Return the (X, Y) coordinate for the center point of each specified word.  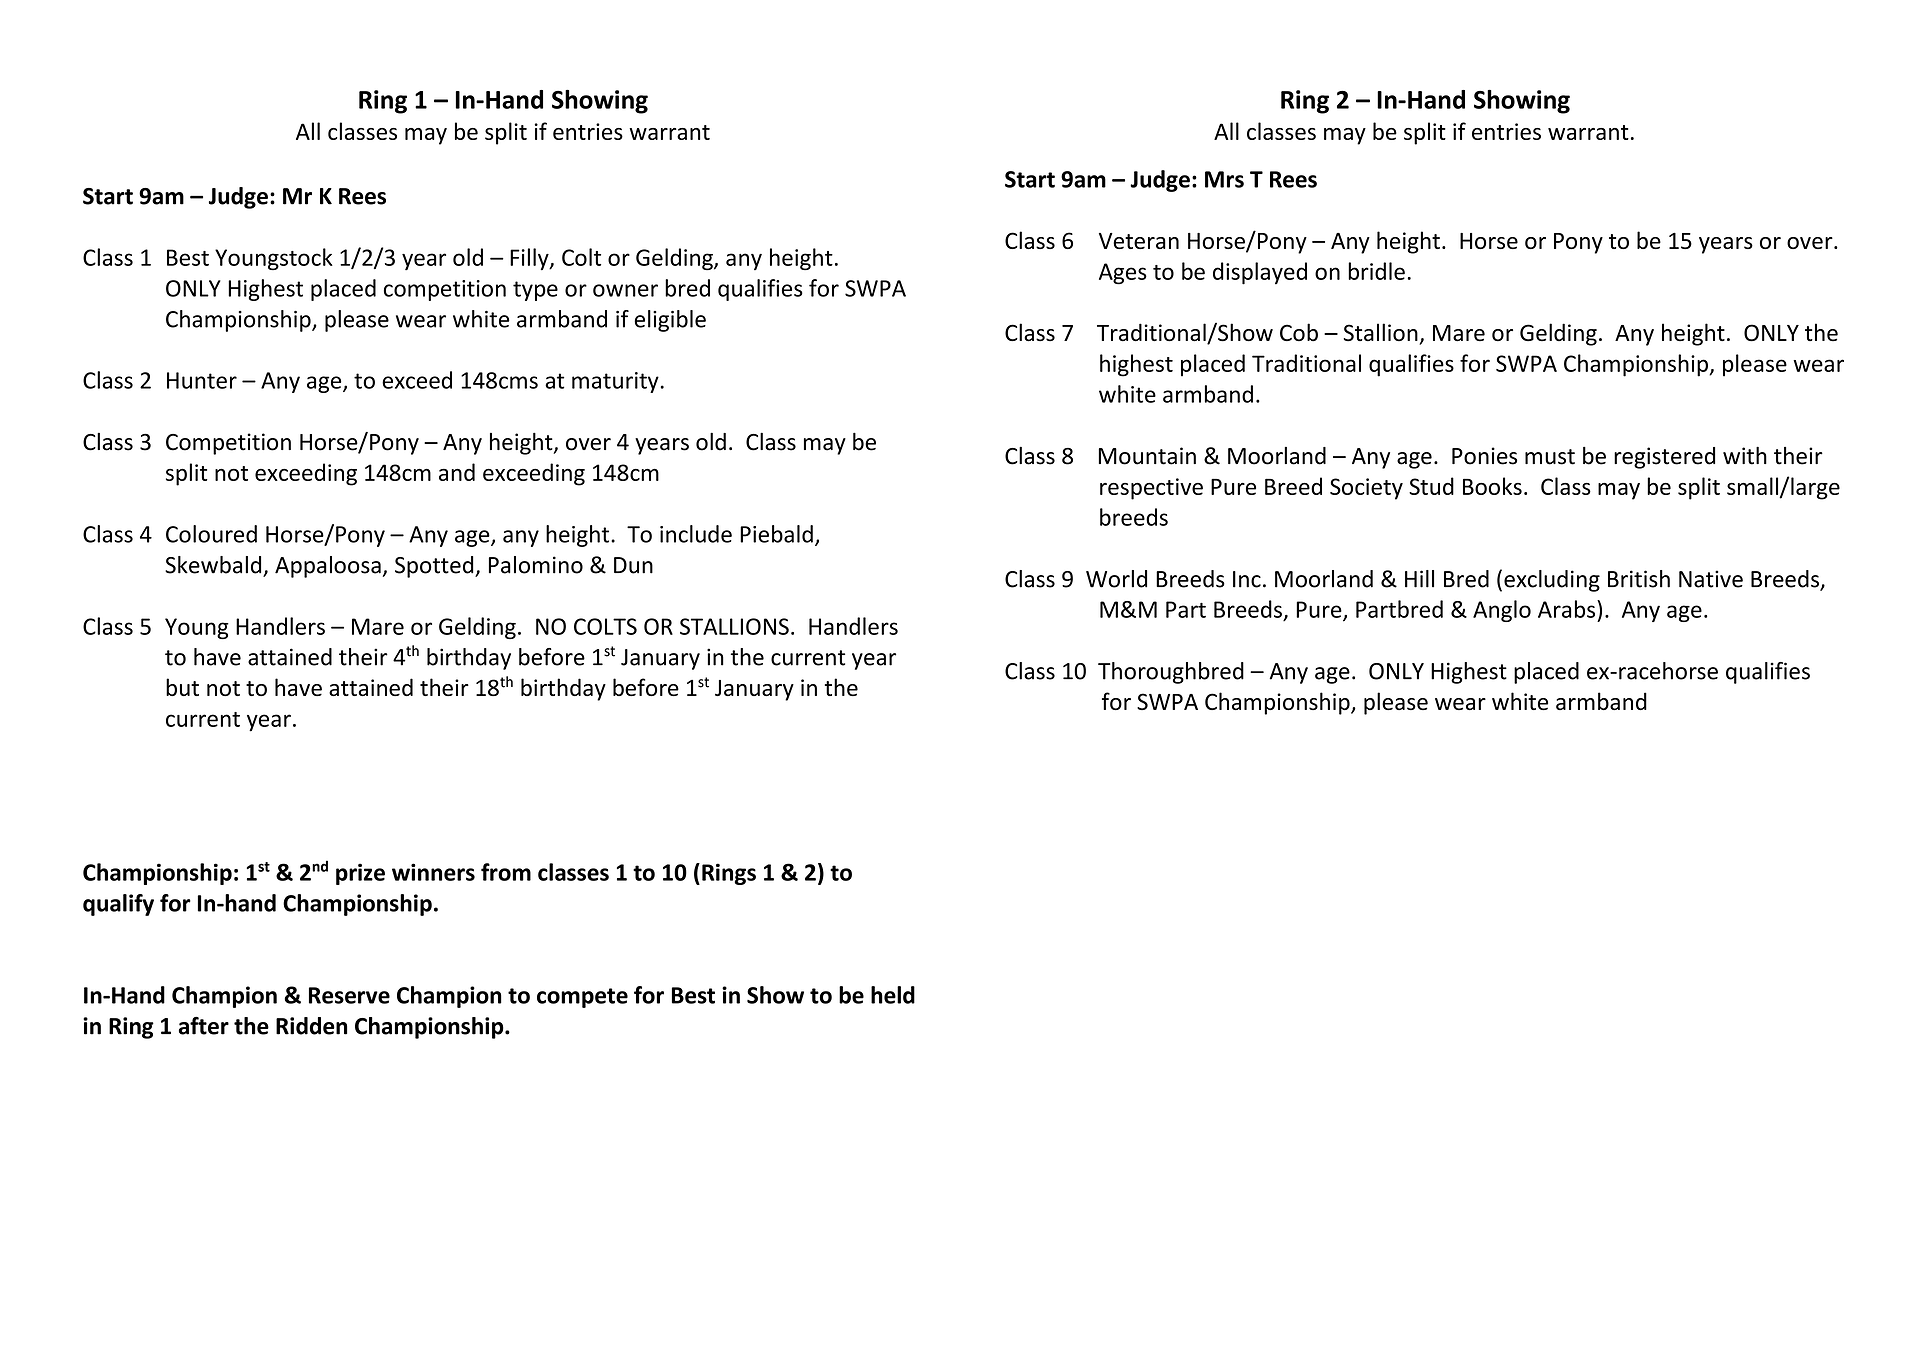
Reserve (349, 995)
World (1116, 579)
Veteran (1139, 241)
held (893, 995)
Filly (530, 259)
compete (582, 998)
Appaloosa (328, 567)
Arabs (1568, 609)
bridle (1376, 271)
